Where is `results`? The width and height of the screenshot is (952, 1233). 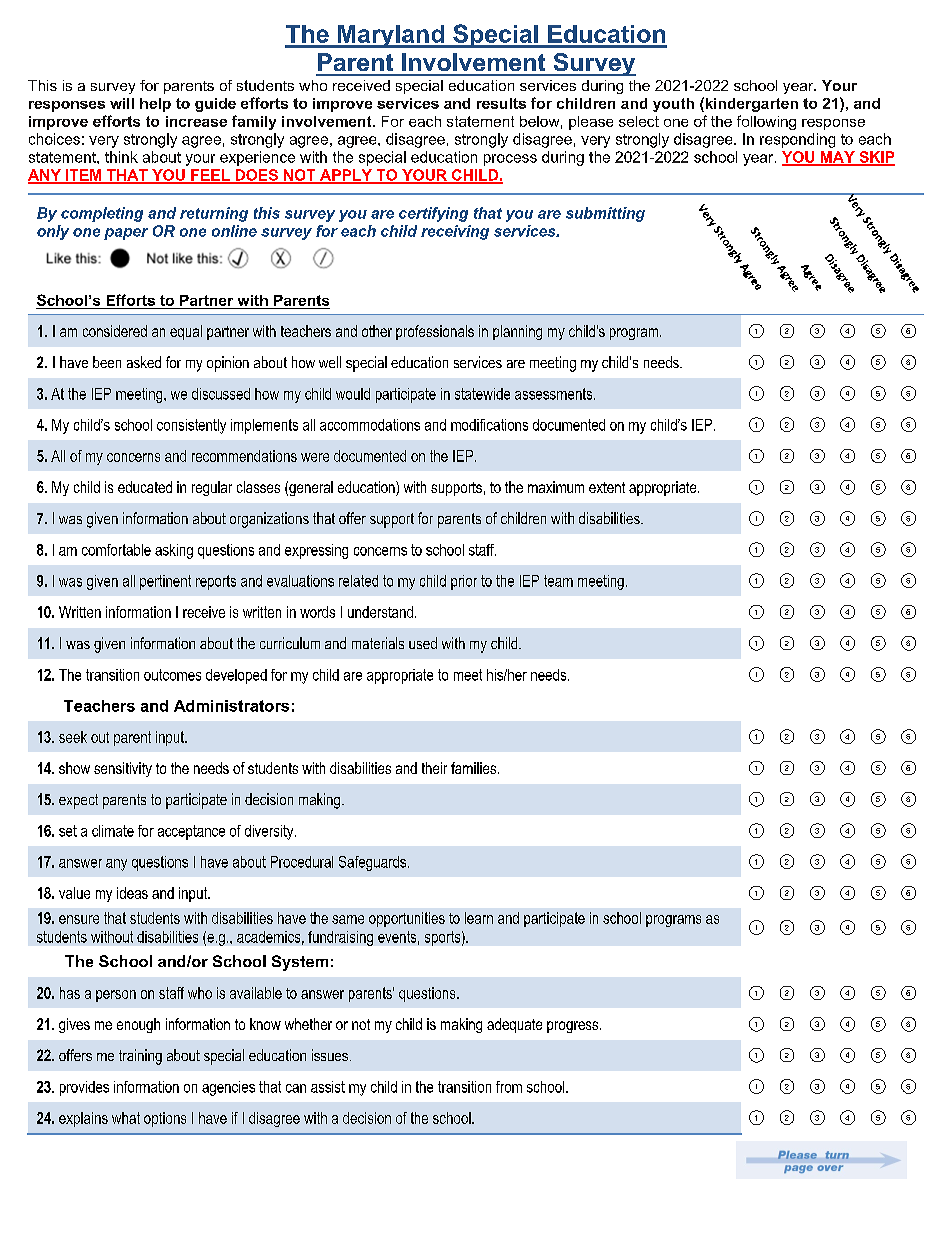 results is located at coordinates (501, 103).
